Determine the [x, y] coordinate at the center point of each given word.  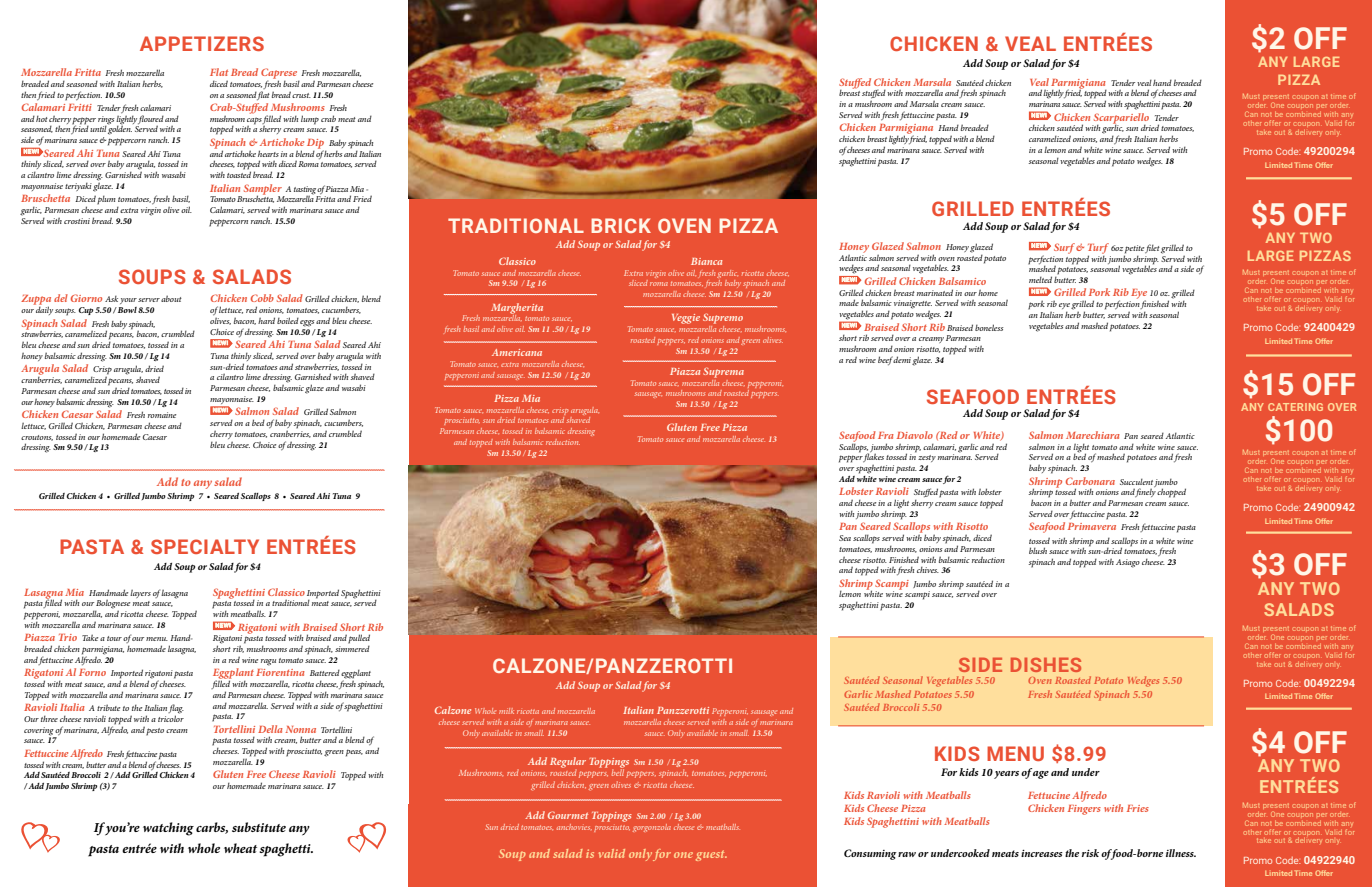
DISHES [1046, 665]
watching [168, 829]
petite [1134, 250]
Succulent [1136, 481]
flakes [873, 459]
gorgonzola [652, 828]
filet [1152, 248]
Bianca [706, 261]
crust [301, 95]
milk [506, 711]
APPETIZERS [202, 43]
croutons [37, 438]
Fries [1138, 808]
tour [114, 638]
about [171, 298]
